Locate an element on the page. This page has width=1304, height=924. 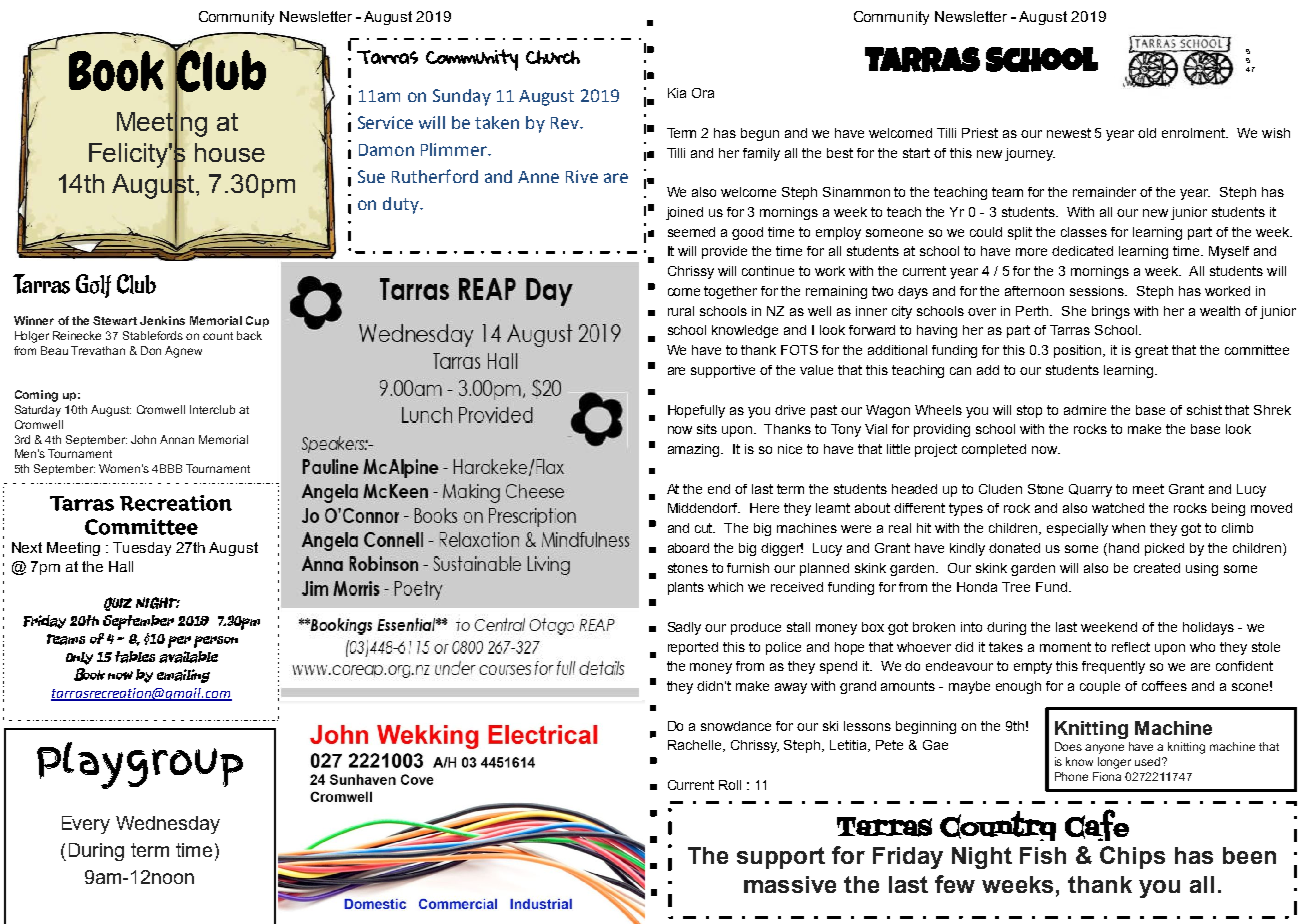
Annan is located at coordinates (177, 439).
